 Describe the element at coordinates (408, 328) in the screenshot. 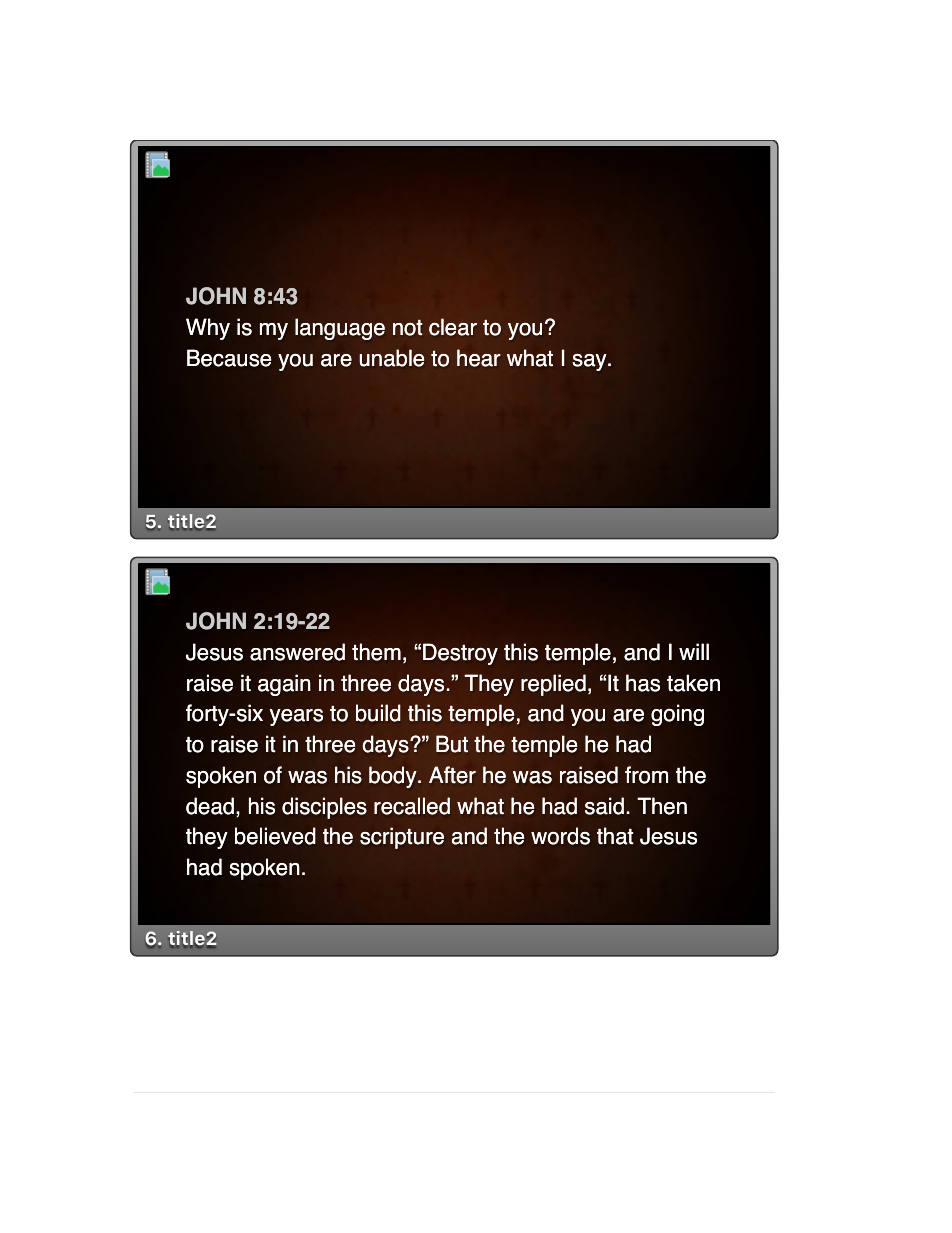

I see `not` at that location.
